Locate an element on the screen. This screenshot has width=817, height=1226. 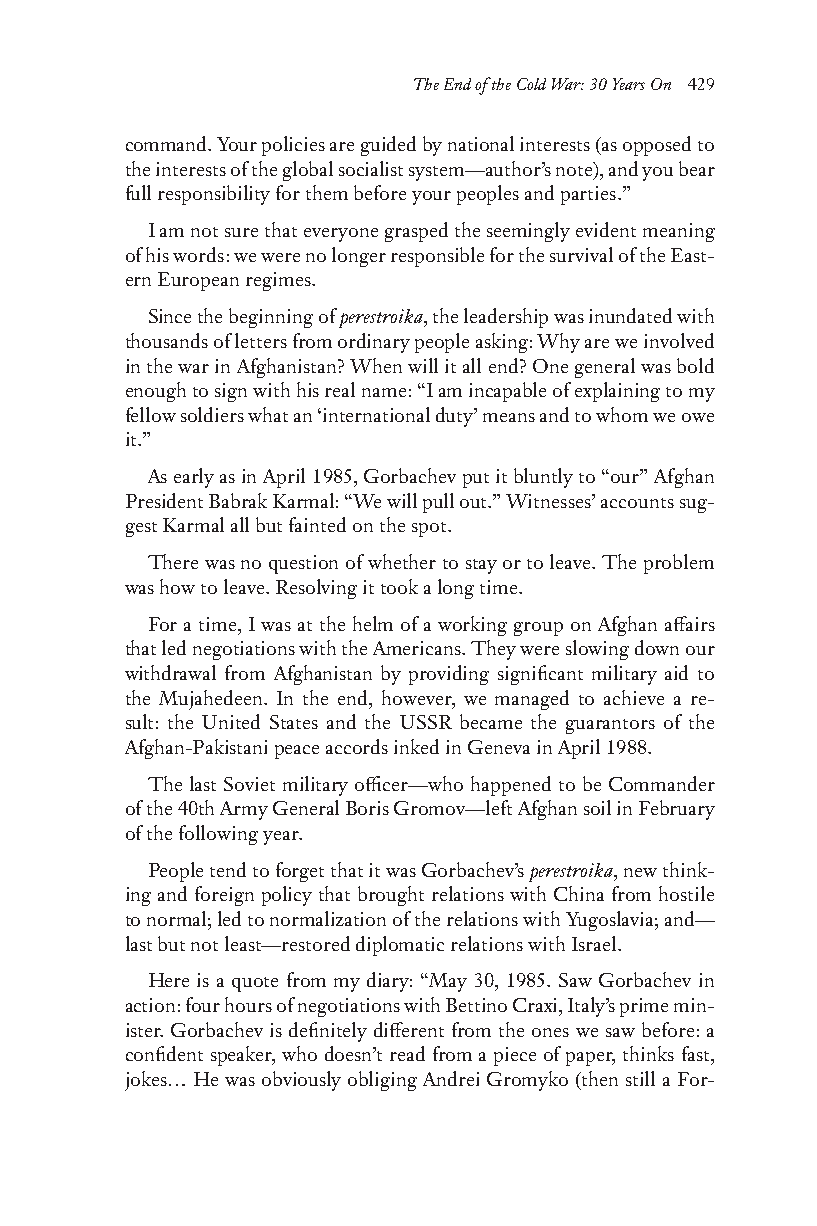
achieve is located at coordinates (634, 697).
